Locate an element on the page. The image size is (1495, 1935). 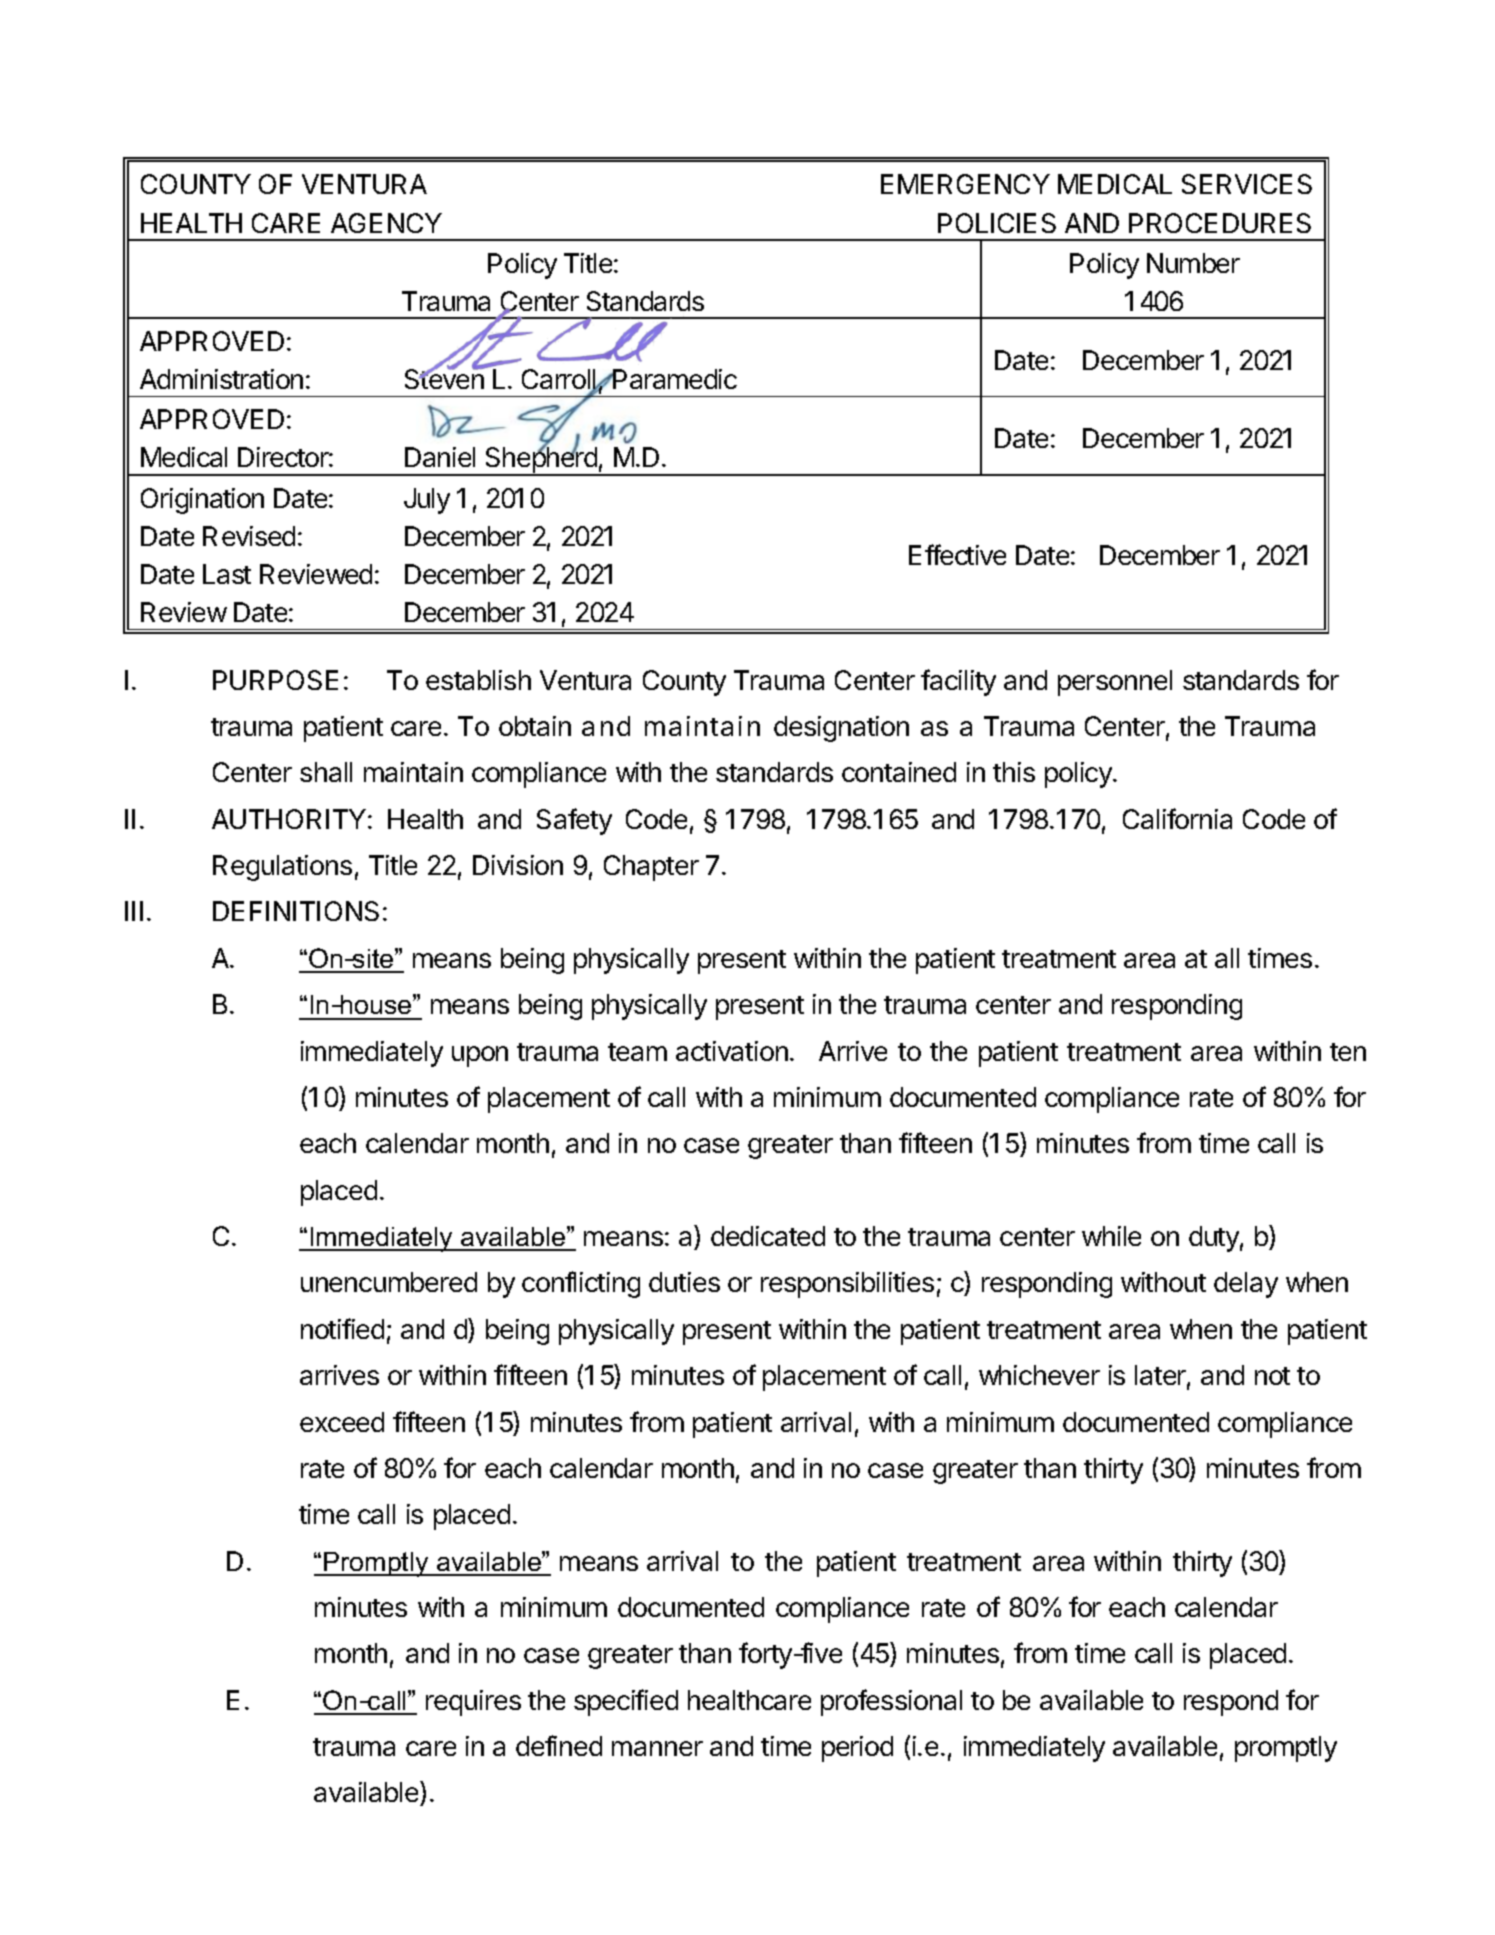
requires is located at coordinates (473, 1703).
